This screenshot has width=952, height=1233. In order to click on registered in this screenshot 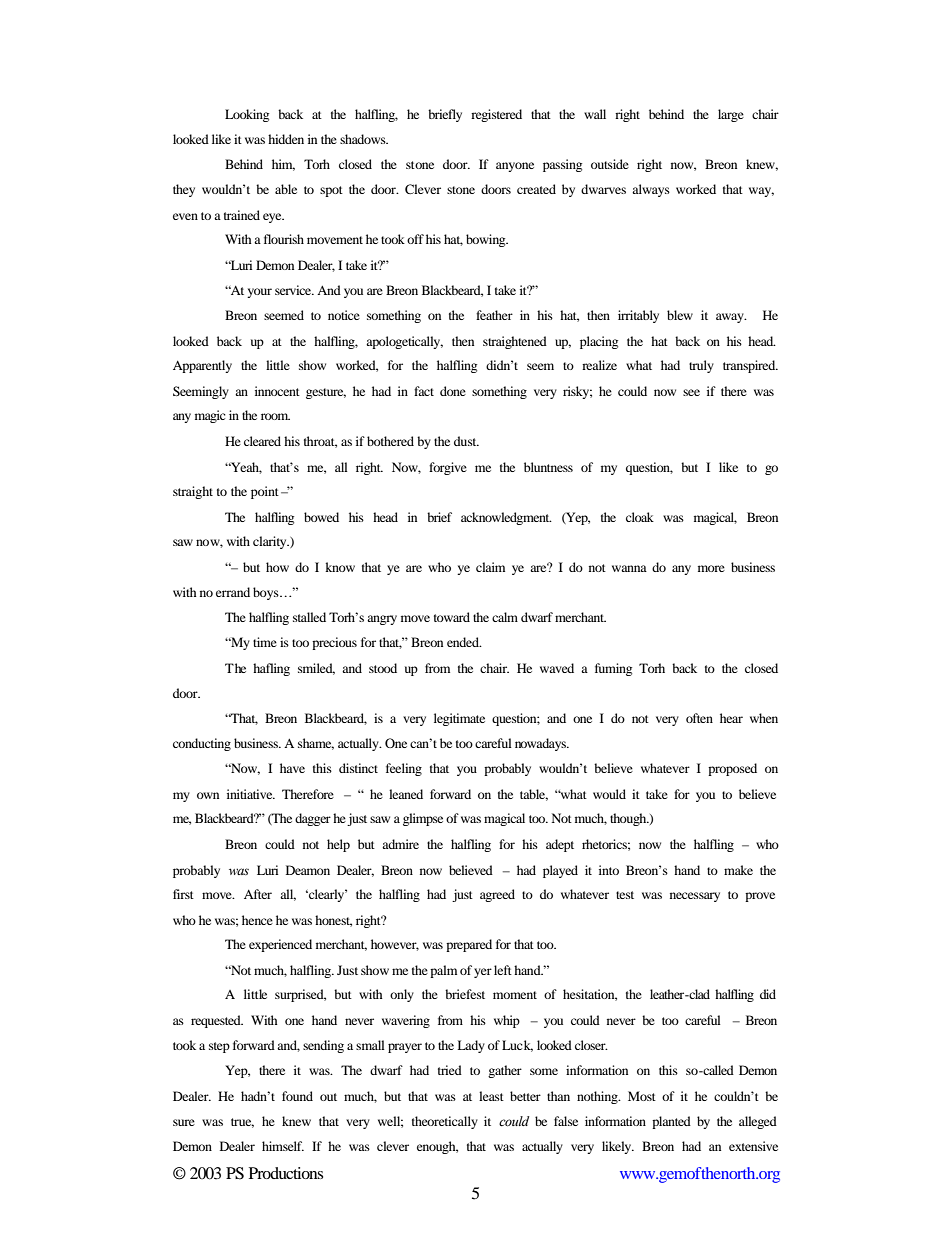, I will do `click(496, 115)`.
